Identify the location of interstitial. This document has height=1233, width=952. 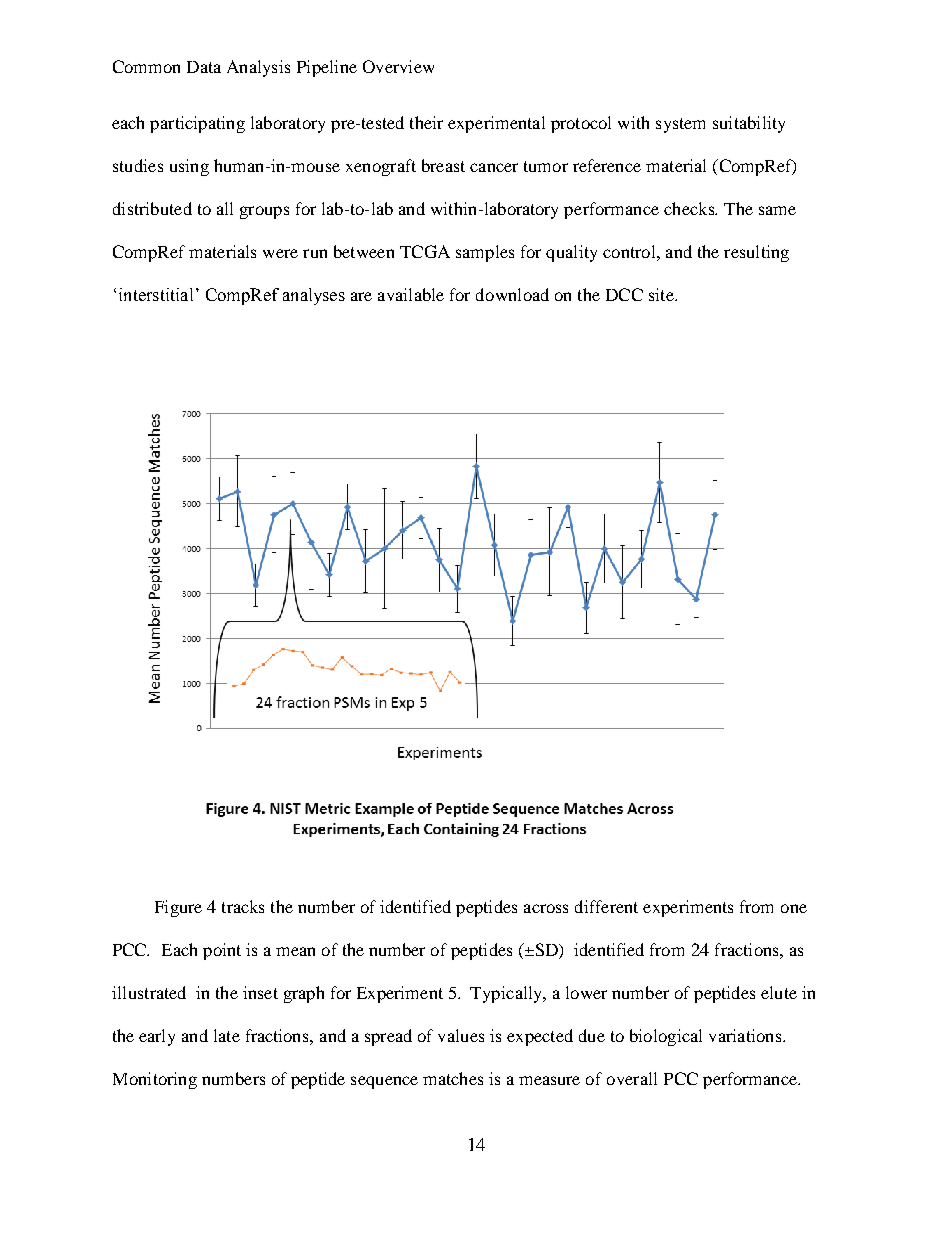
(156, 294).
